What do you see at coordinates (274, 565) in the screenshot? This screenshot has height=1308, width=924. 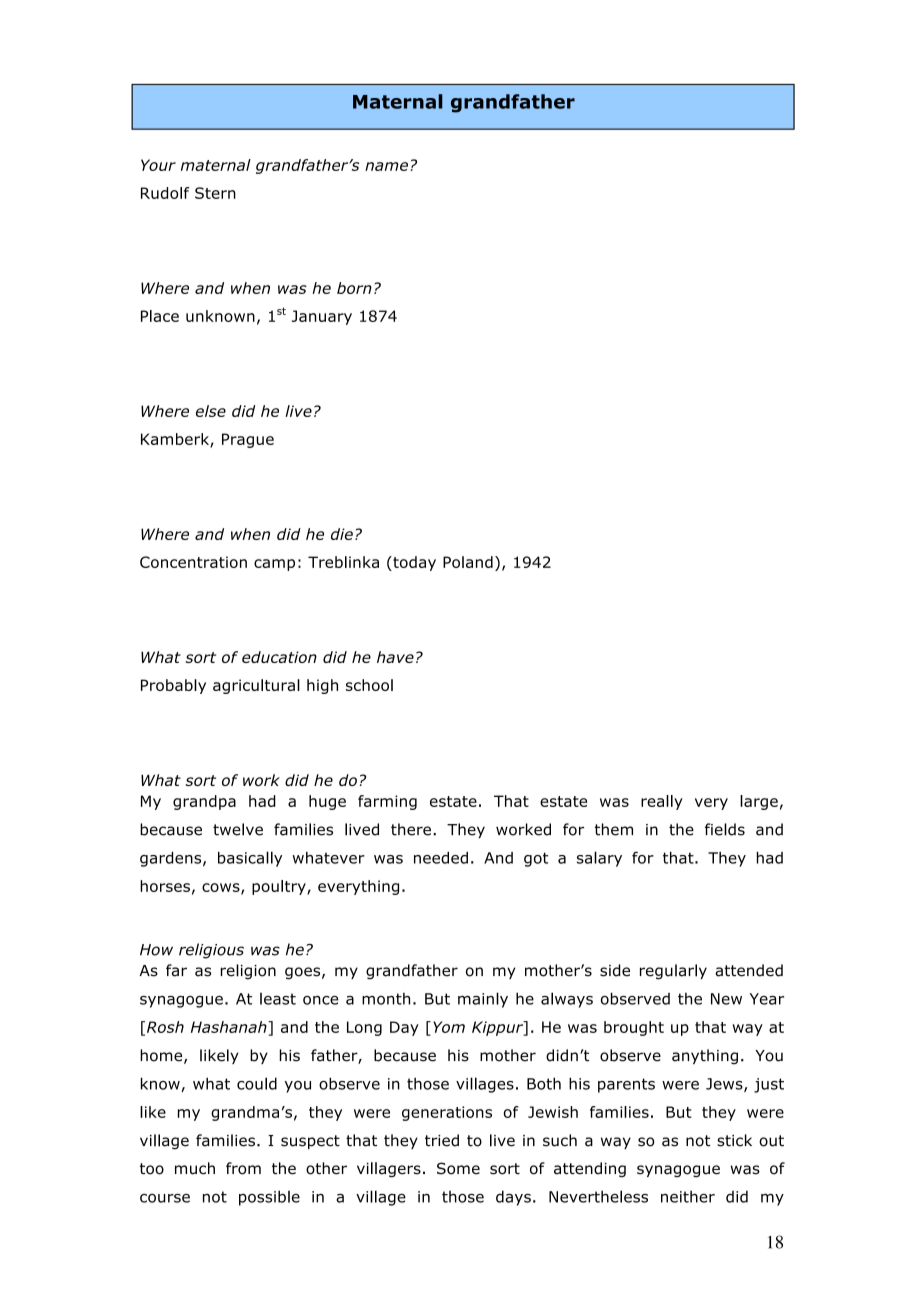 I see `camp` at bounding box center [274, 565].
